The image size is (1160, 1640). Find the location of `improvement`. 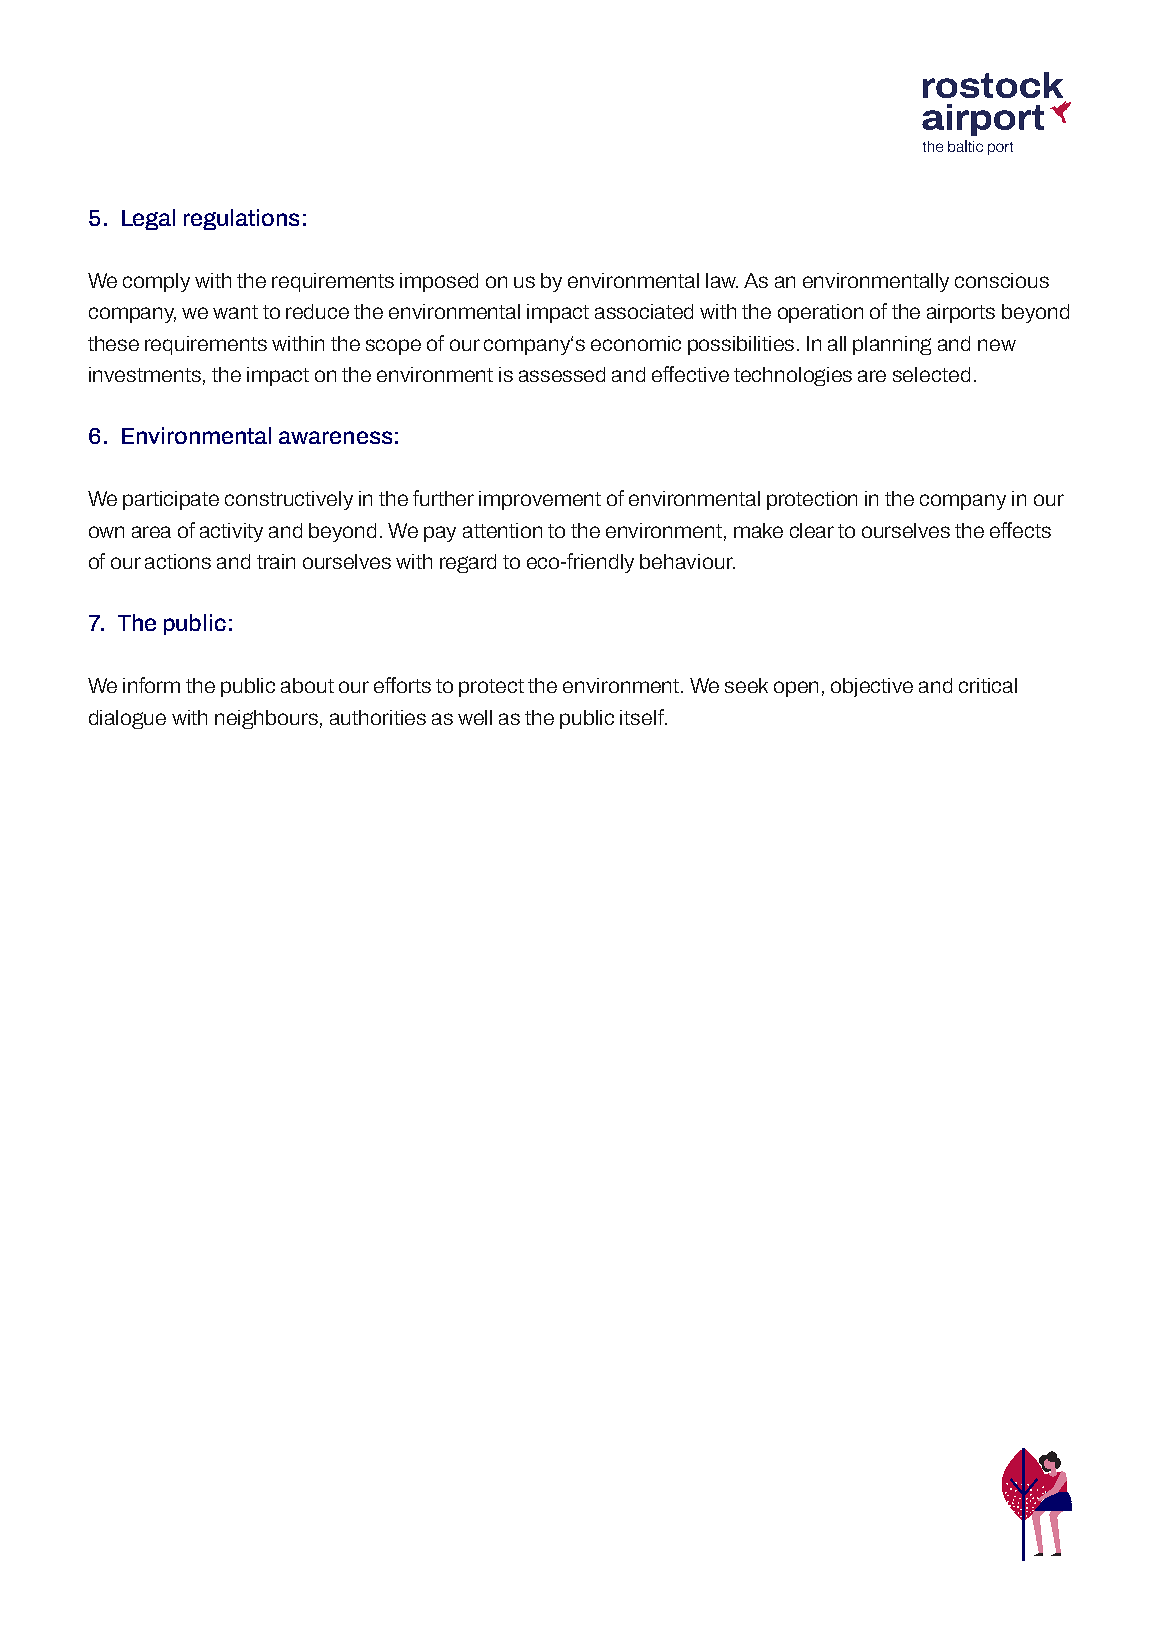

improvement is located at coordinates (540, 500).
